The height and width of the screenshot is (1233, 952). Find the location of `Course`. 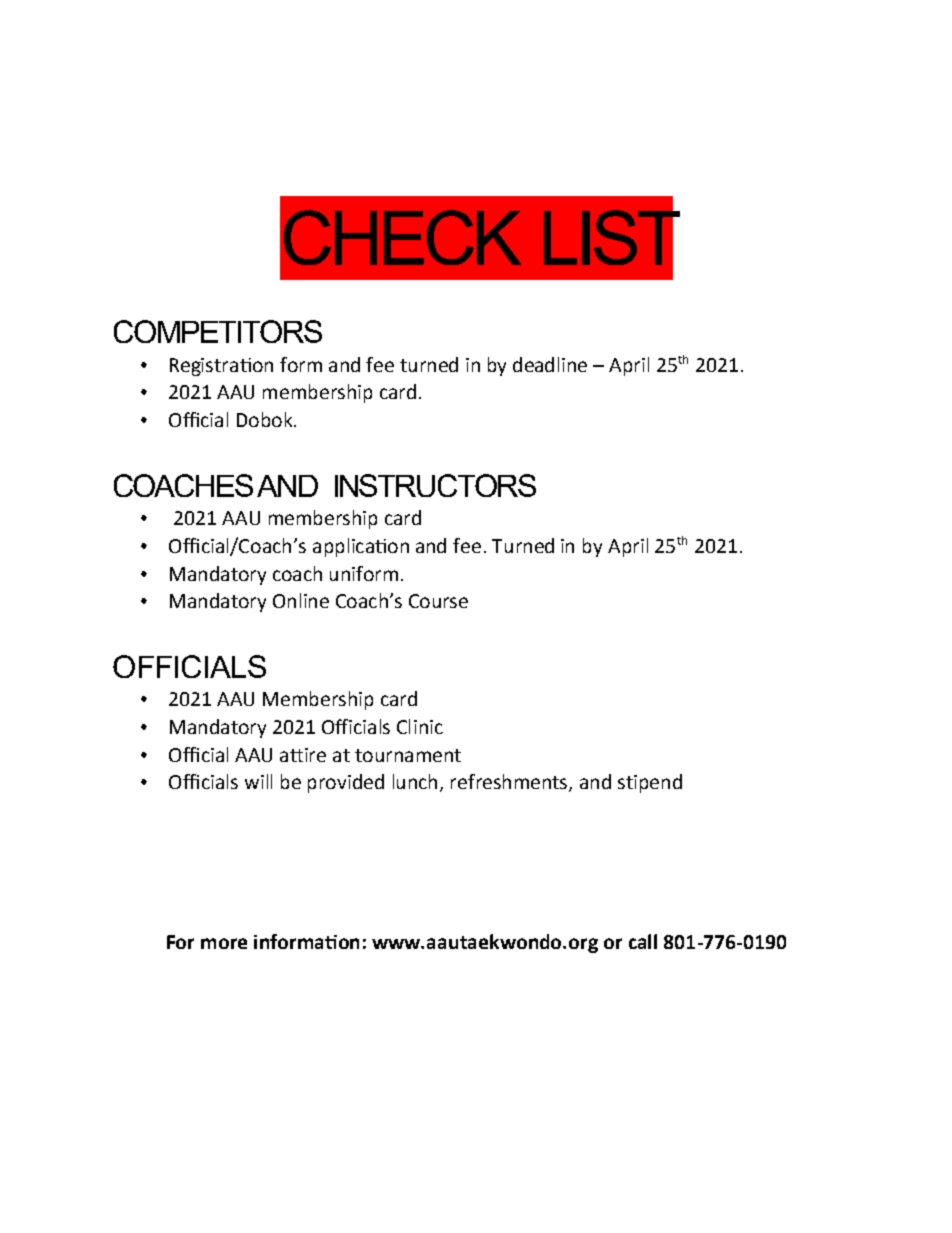

Course is located at coordinates (438, 601).
